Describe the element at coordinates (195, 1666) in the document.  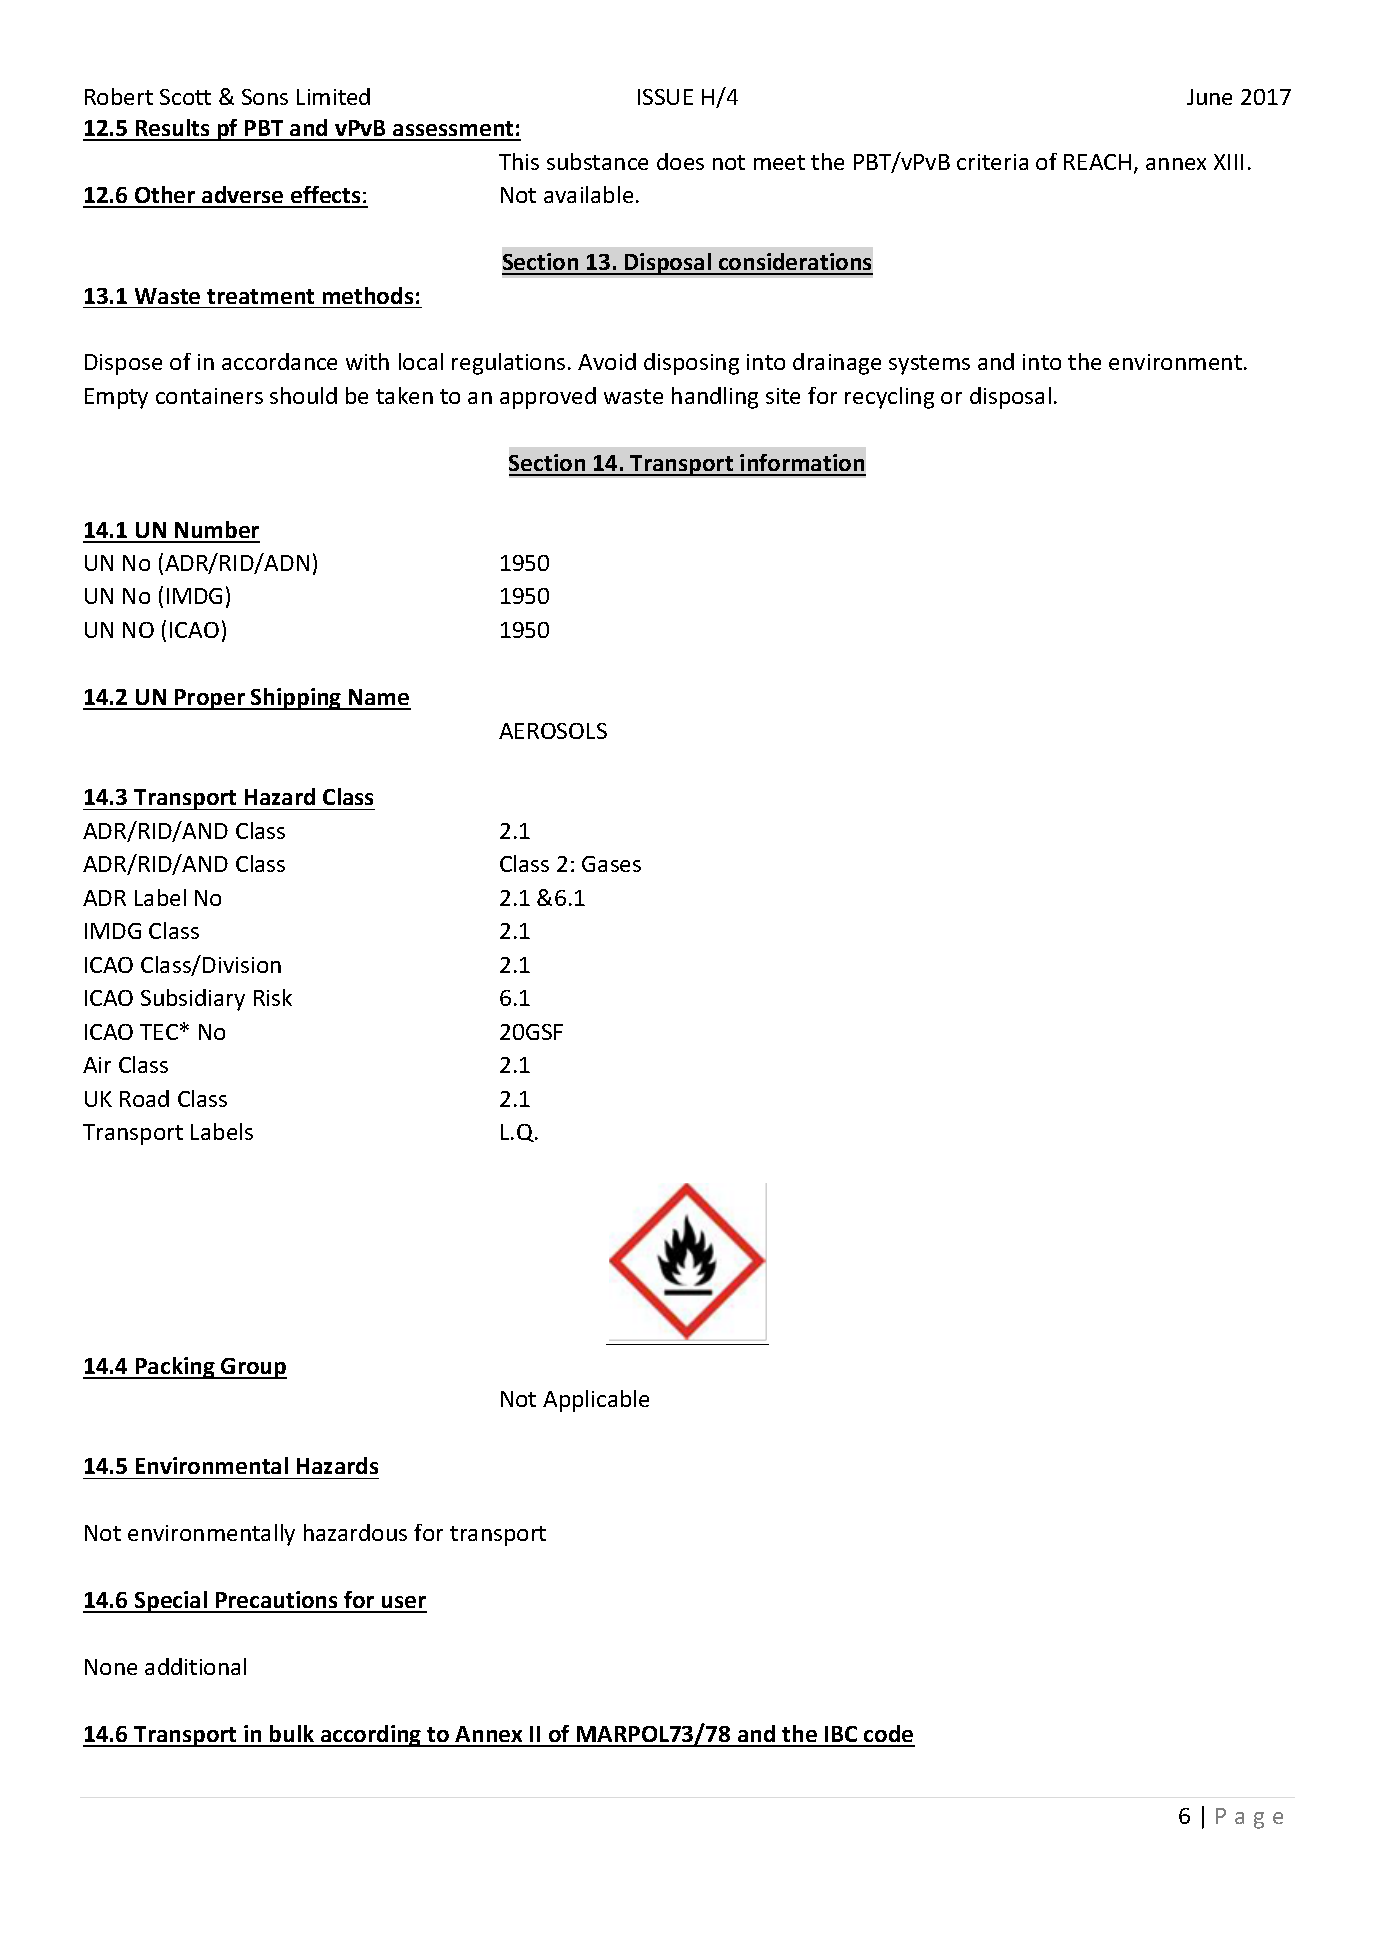
I see `additional` at that location.
